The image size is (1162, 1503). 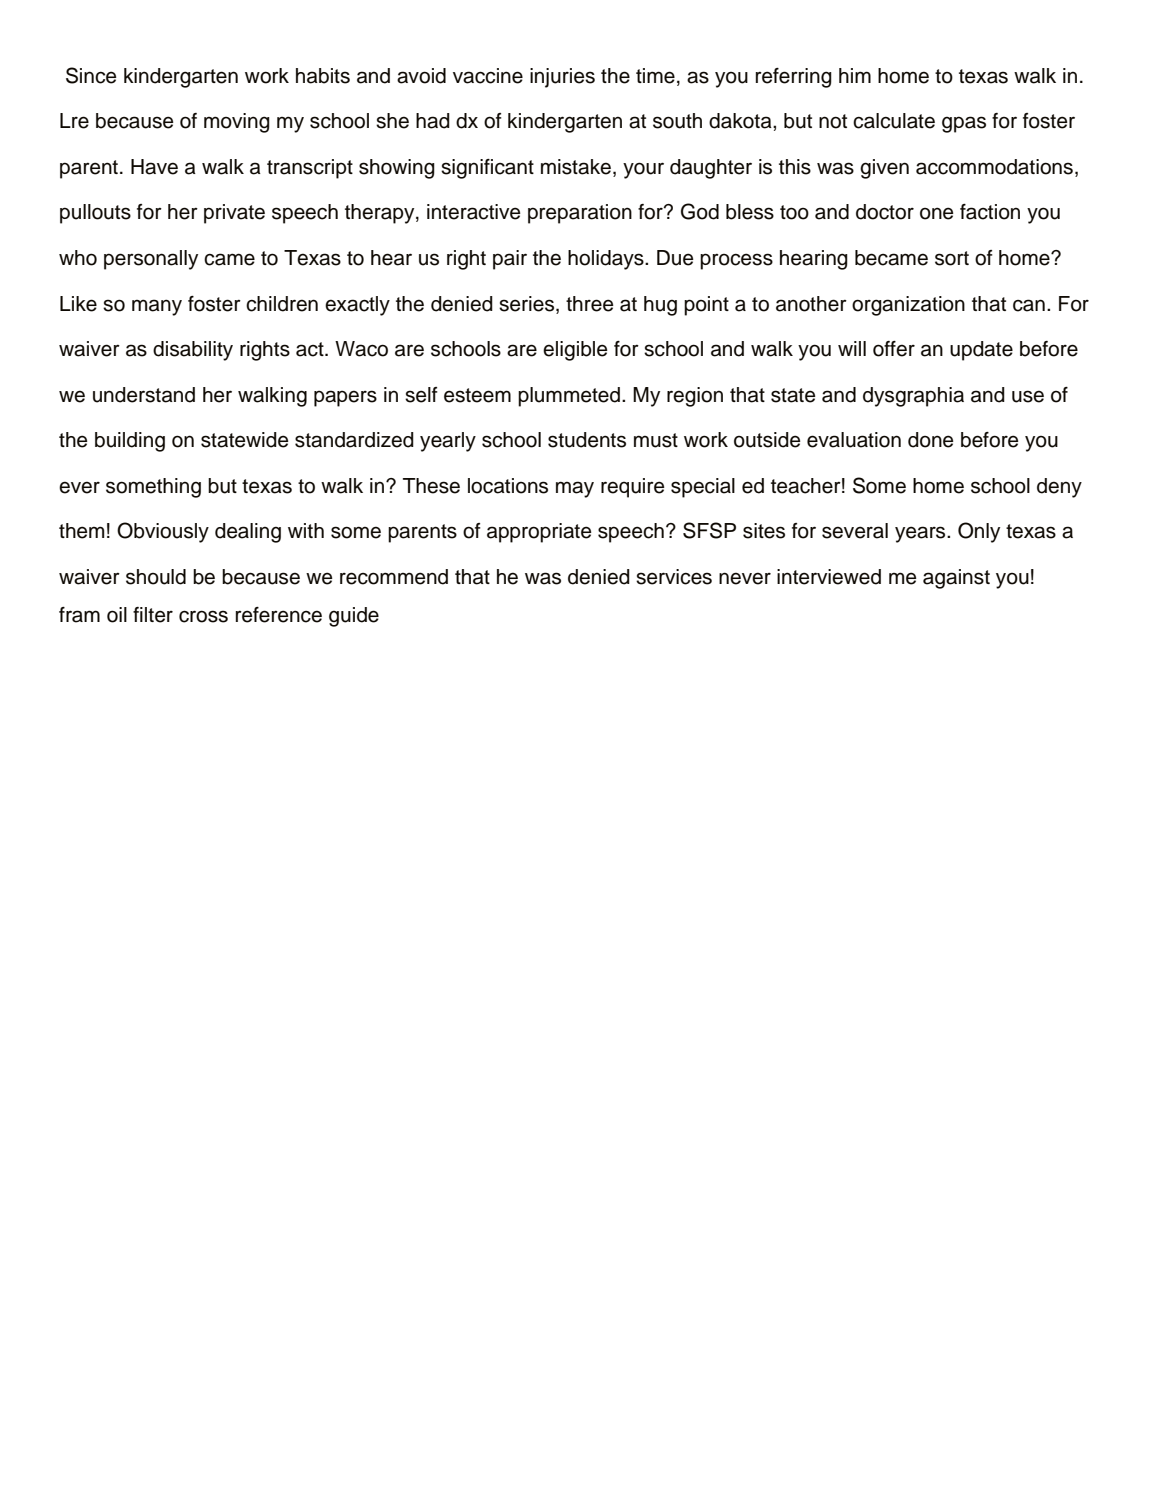 I want to click on eligible, so click(x=575, y=351).
